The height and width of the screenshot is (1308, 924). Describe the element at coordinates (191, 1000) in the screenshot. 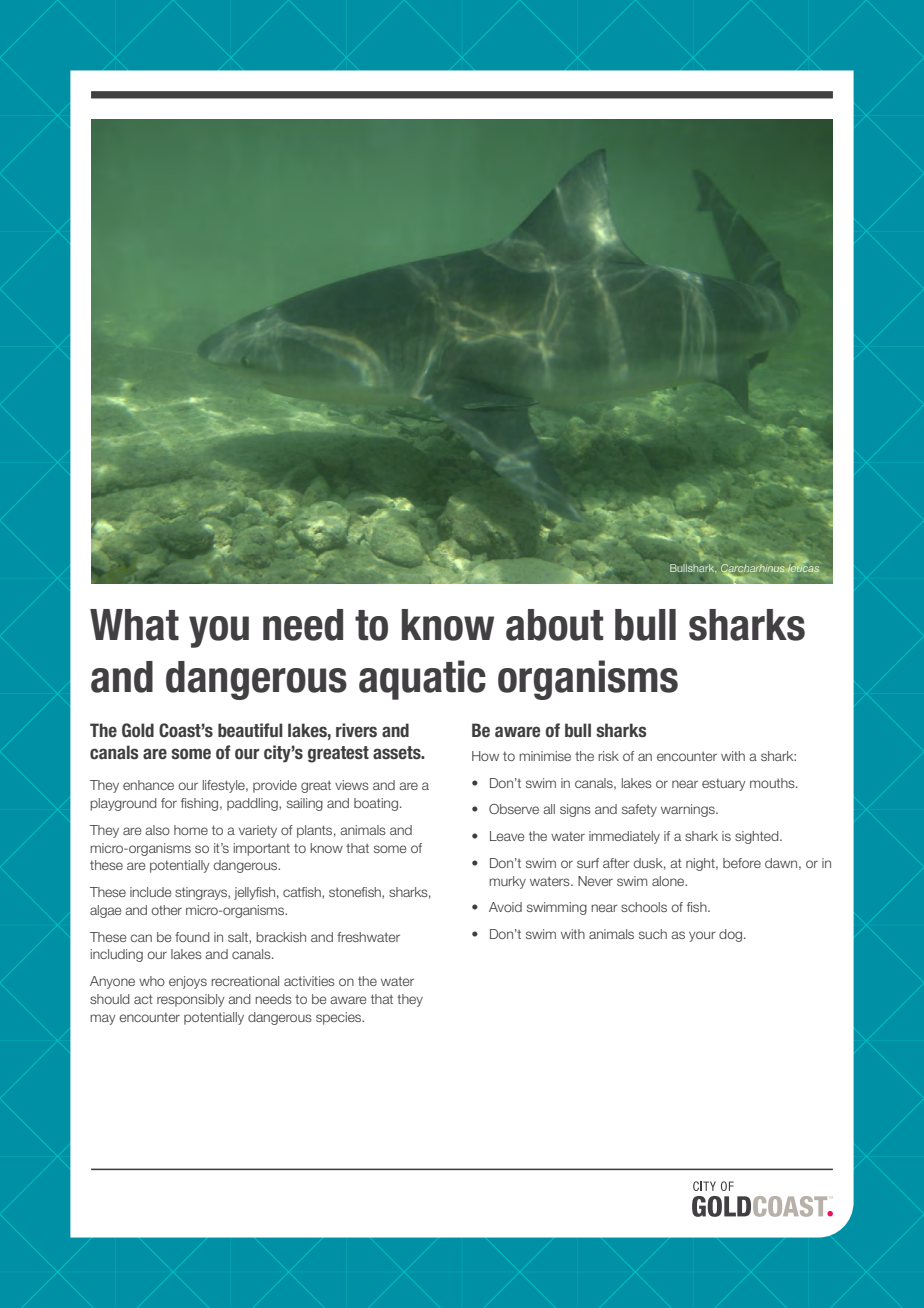

I see `responsibly` at that location.
